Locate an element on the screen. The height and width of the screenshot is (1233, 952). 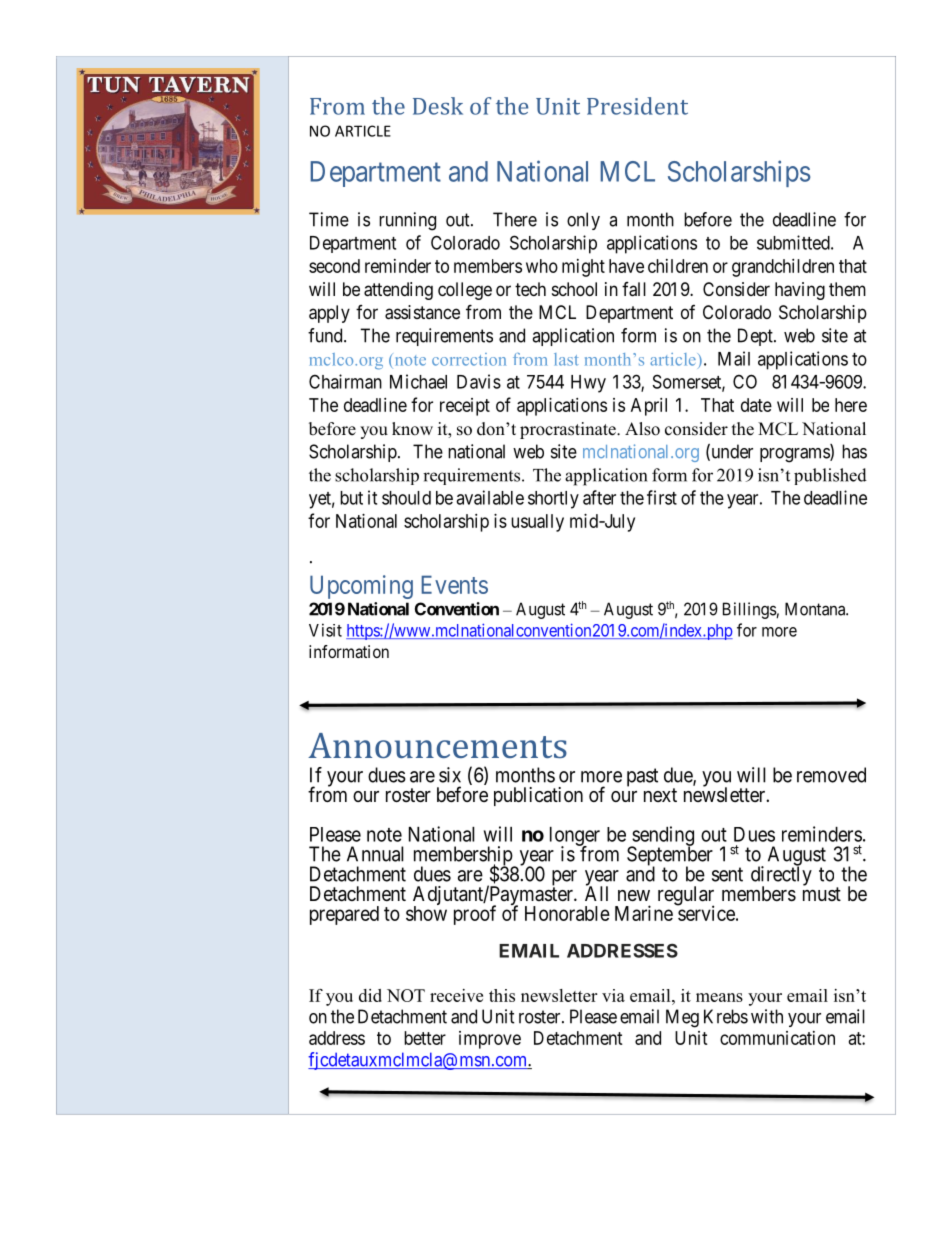
longer is located at coordinates (575, 837).
